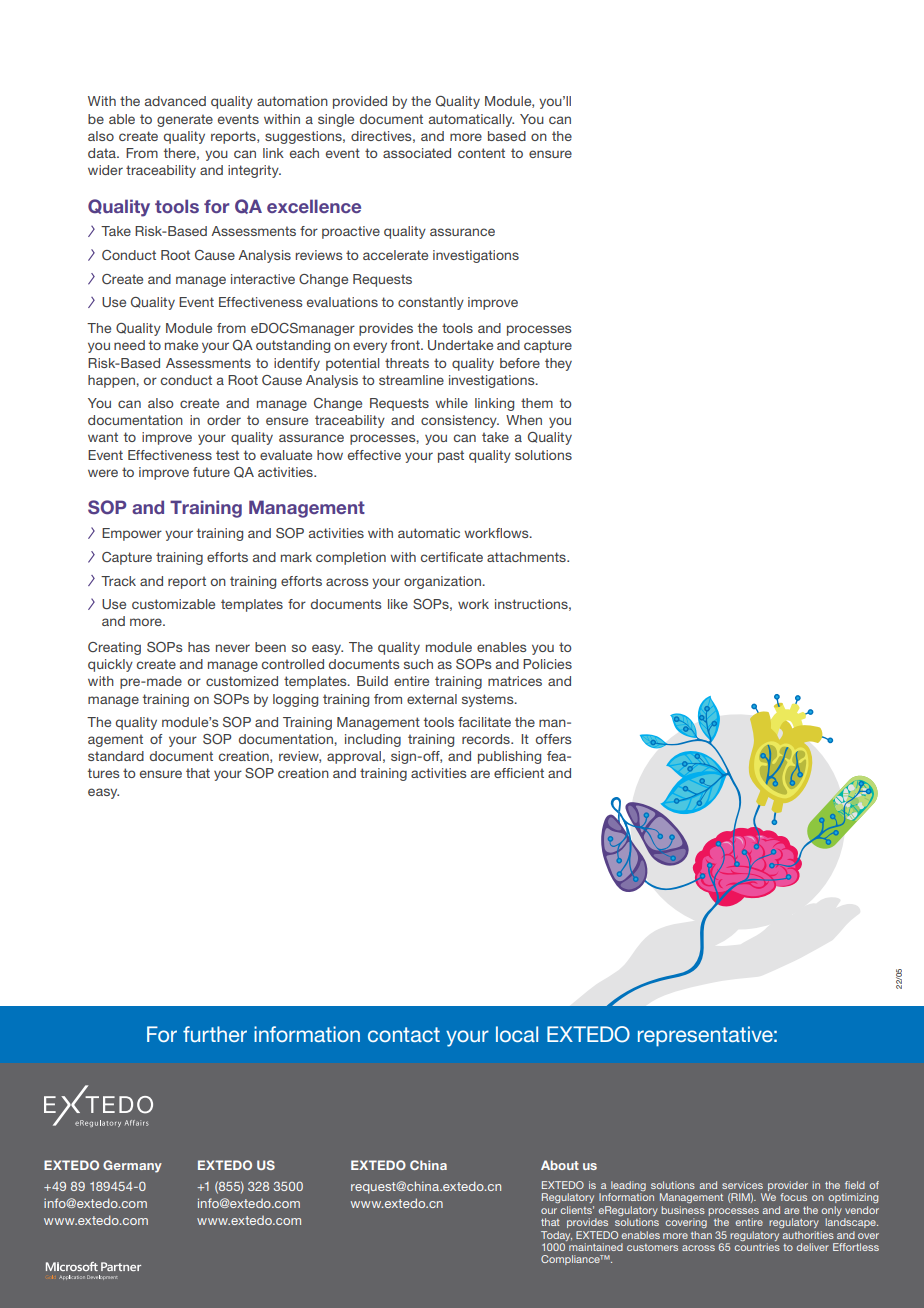 The height and width of the image is (1308, 924). I want to click on generate, so click(185, 120).
